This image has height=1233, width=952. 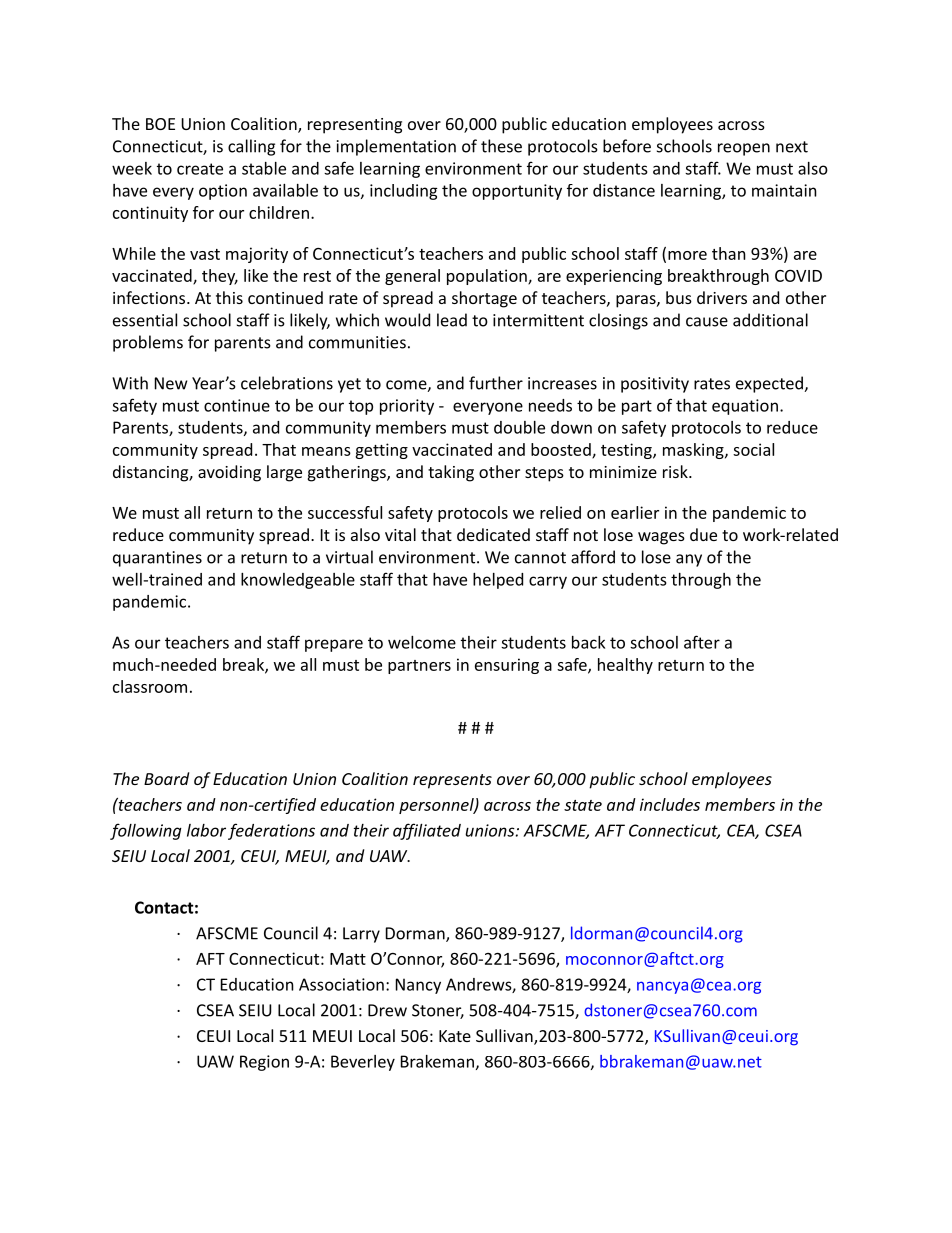 What do you see at coordinates (200, 169) in the image?
I see `create` at bounding box center [200, 169].
